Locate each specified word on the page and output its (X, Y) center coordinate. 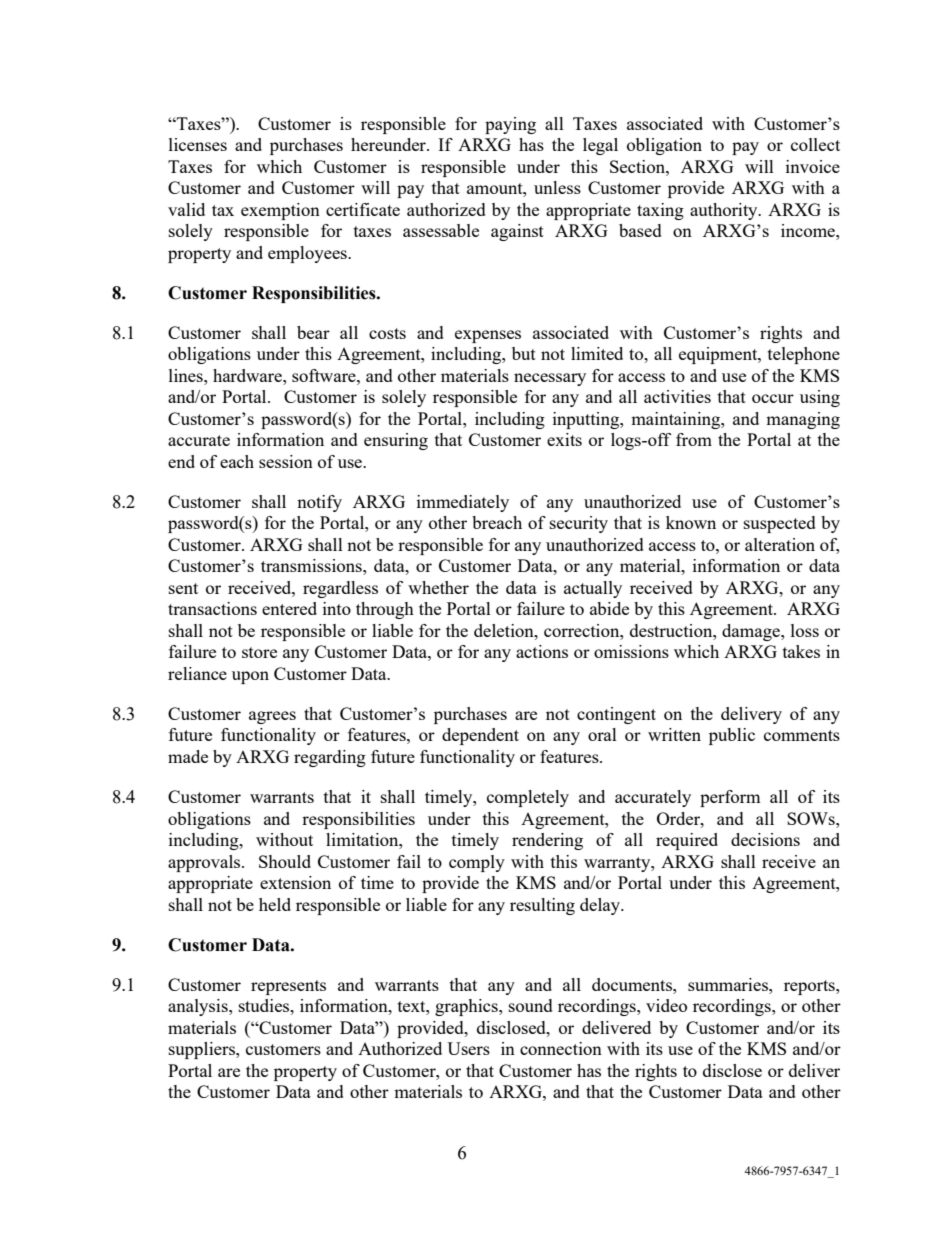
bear (313, 332)
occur (773, 398)
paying (510, 125)
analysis (199, 1007)
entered (289, 608)
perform (730, 798)
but (524, 353)
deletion (505, 630)
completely (528, 798)
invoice (813, 166)
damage (752, 632)
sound (531, 1005)
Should (285, 861)
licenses (198, 144)
